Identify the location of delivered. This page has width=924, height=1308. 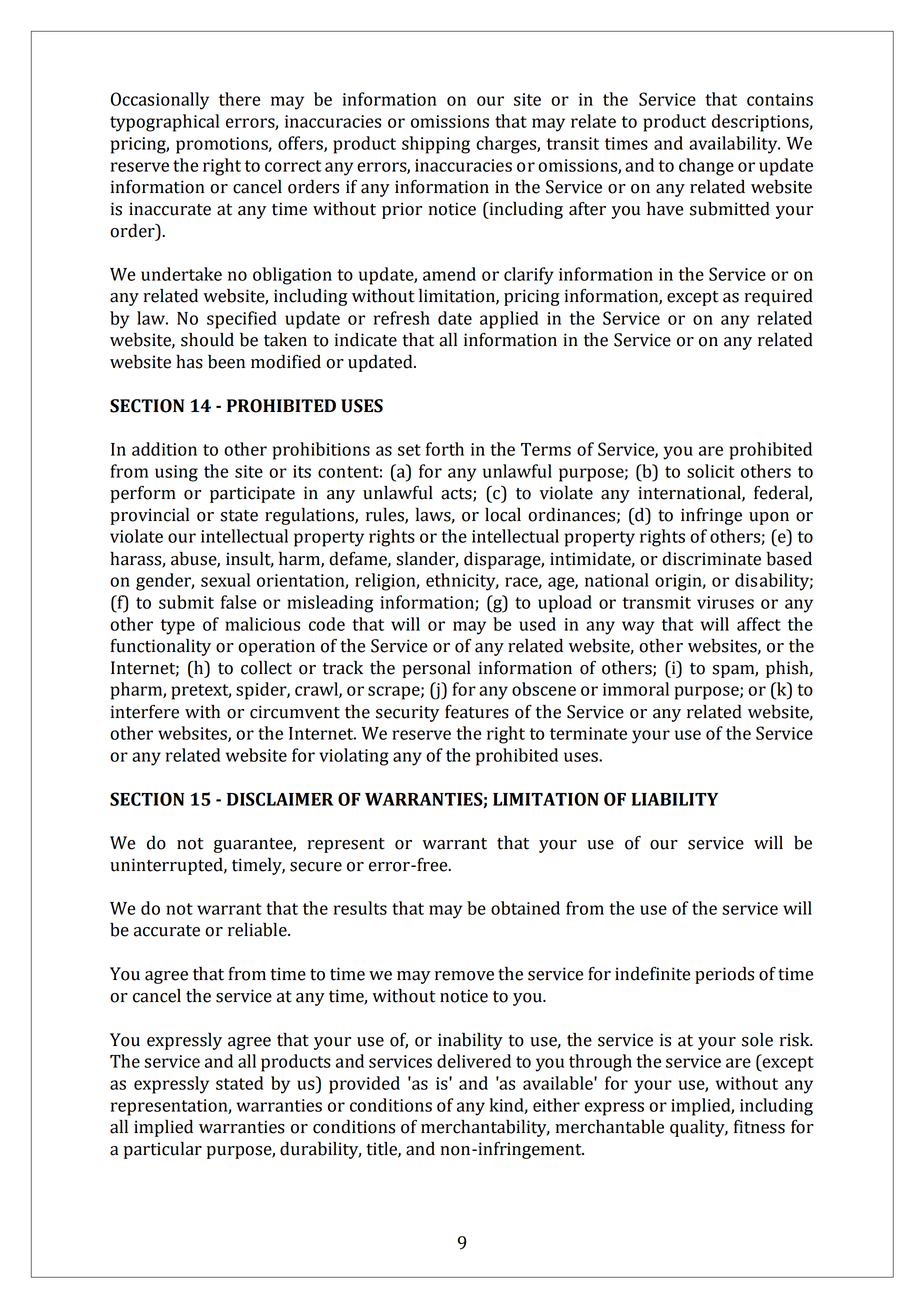
(474, 1061).
